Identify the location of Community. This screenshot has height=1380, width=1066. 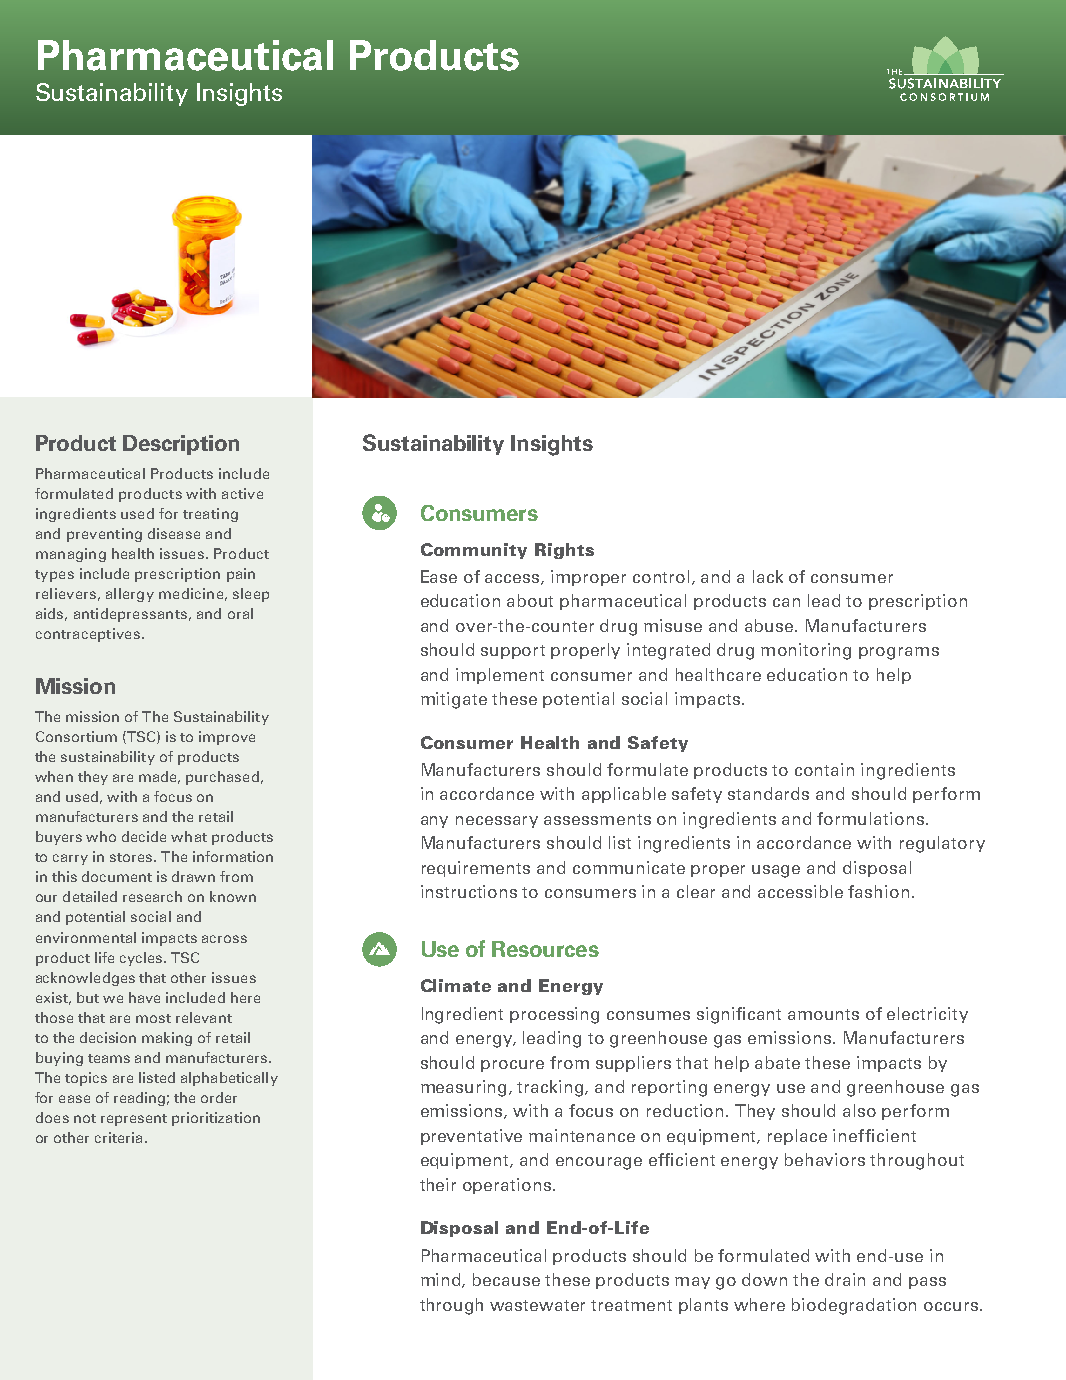
(474, 551).
